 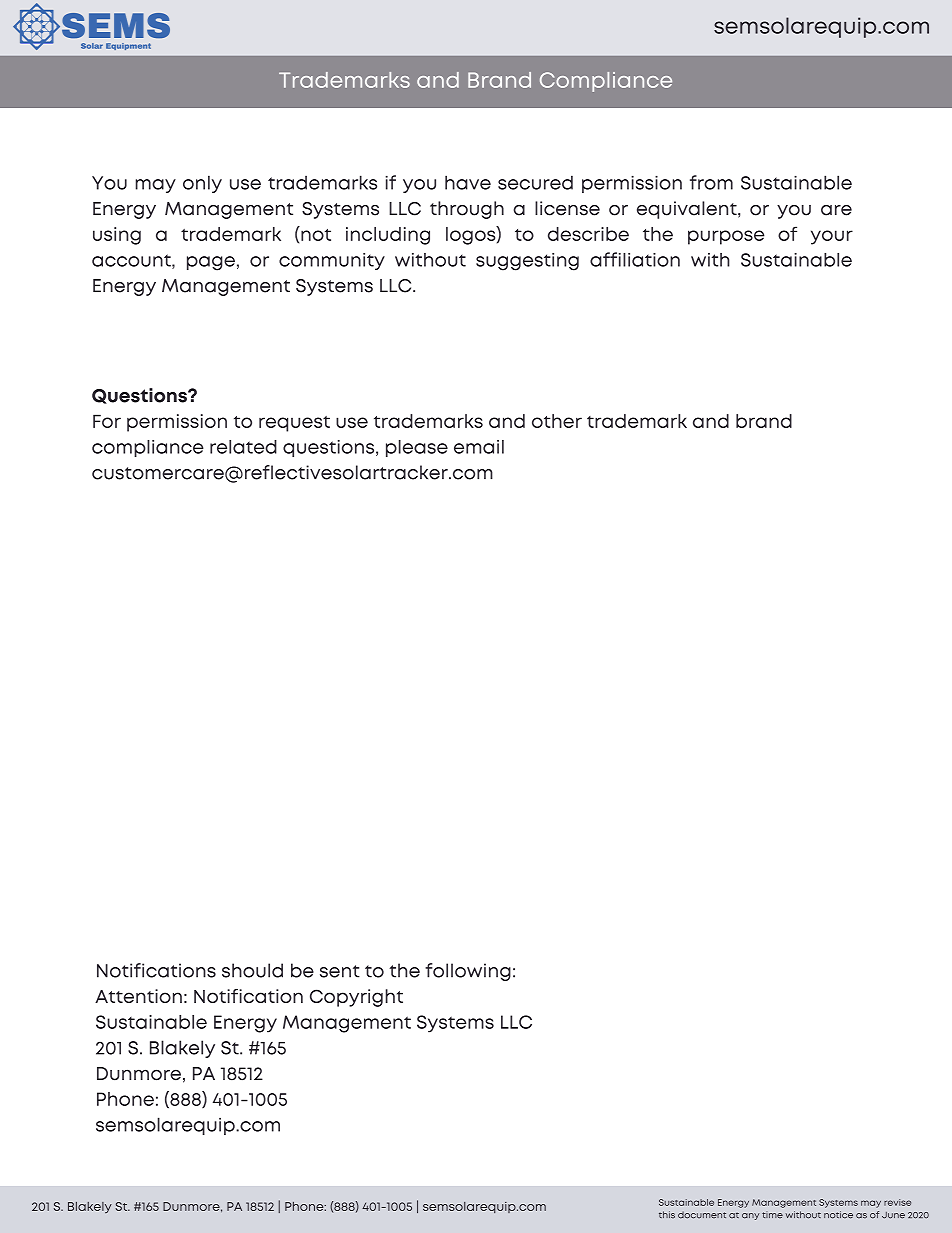 I want to click on should, so click(x=252, y=970).
